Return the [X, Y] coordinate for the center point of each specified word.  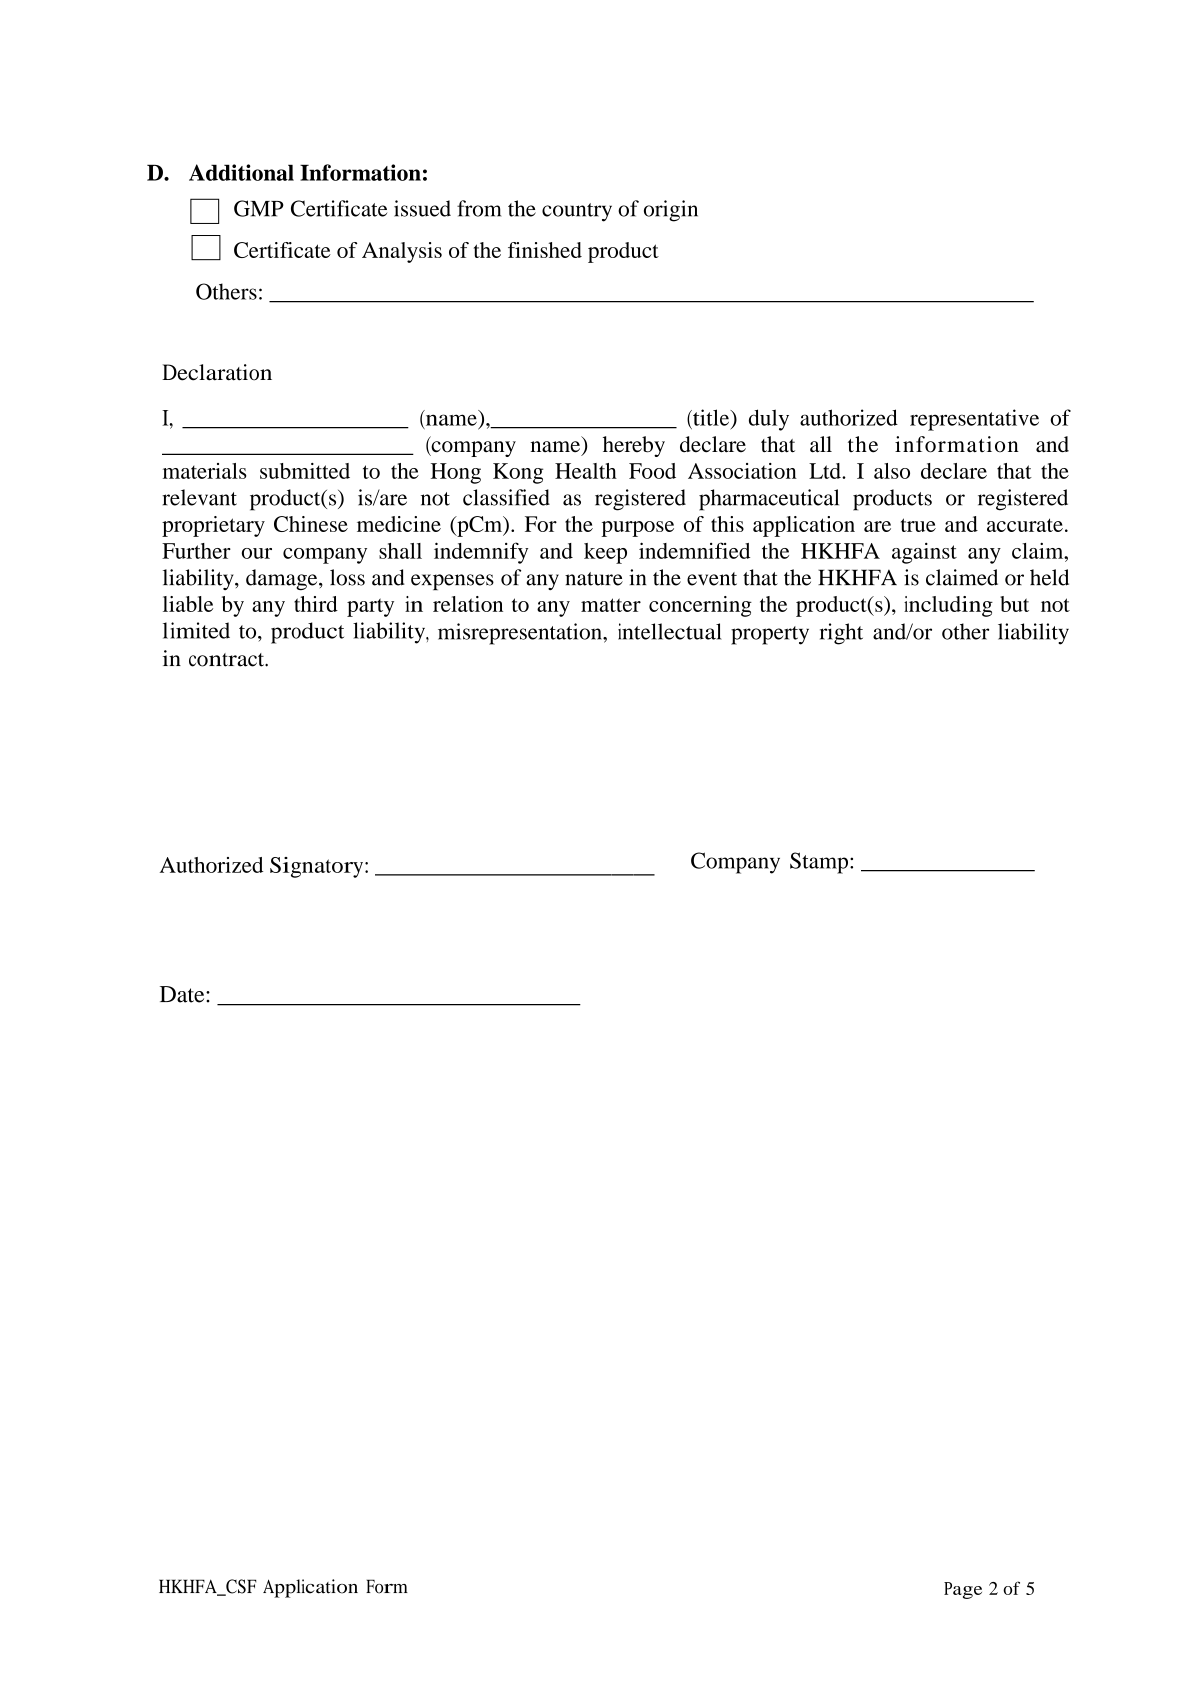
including [948, 606]
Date [183, 994]
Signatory [316, 867]
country [577, 212]
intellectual [670, 631]
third [316, 604]
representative [974, 420]
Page [963, 1590]
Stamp [819, 863]
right [841, 634]
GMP [259, 208]
